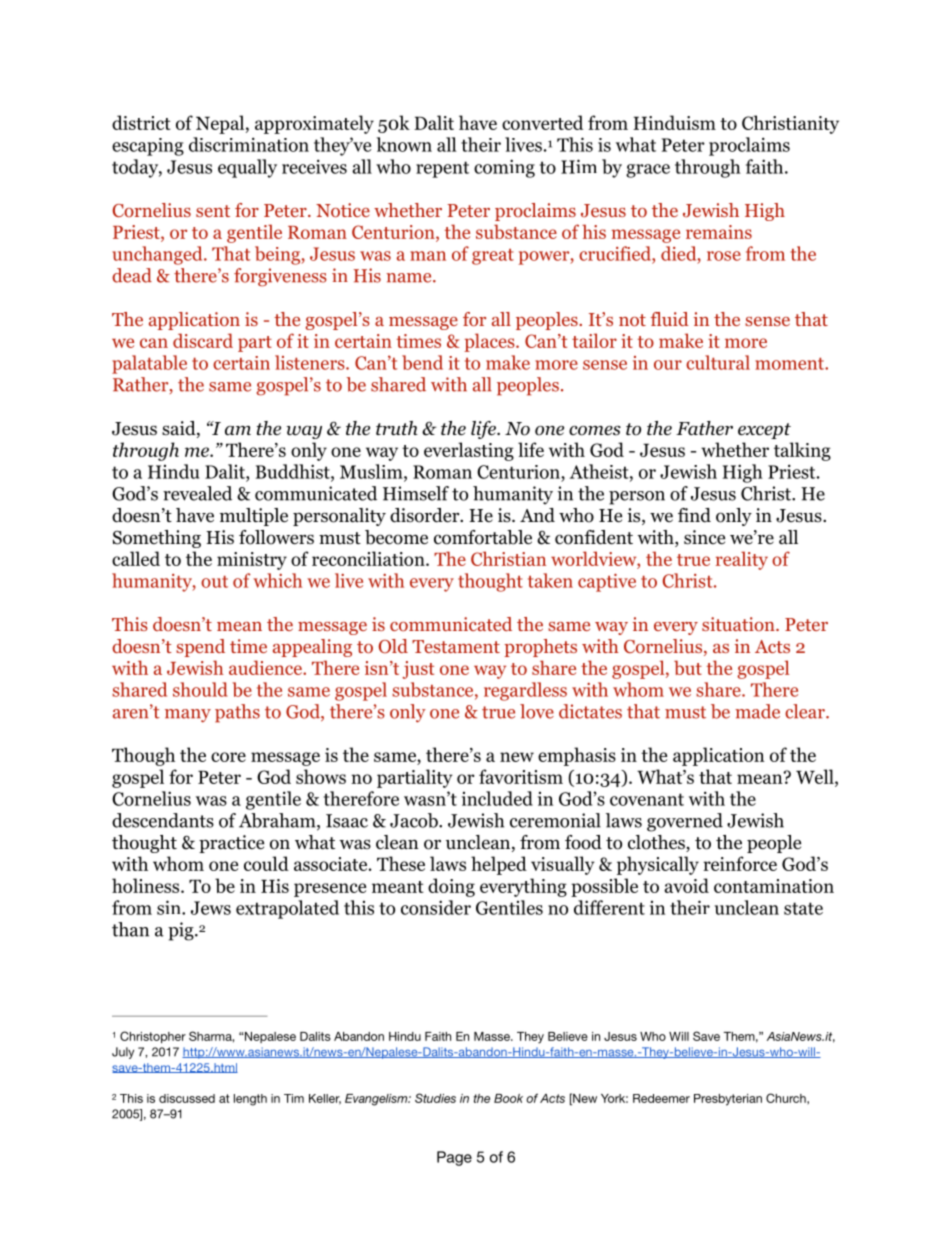 The height and width of the screenshot is (1233, 952). Describe the element at coordinates (456, 646) in the screenshot. I see `Testament` at that location.
